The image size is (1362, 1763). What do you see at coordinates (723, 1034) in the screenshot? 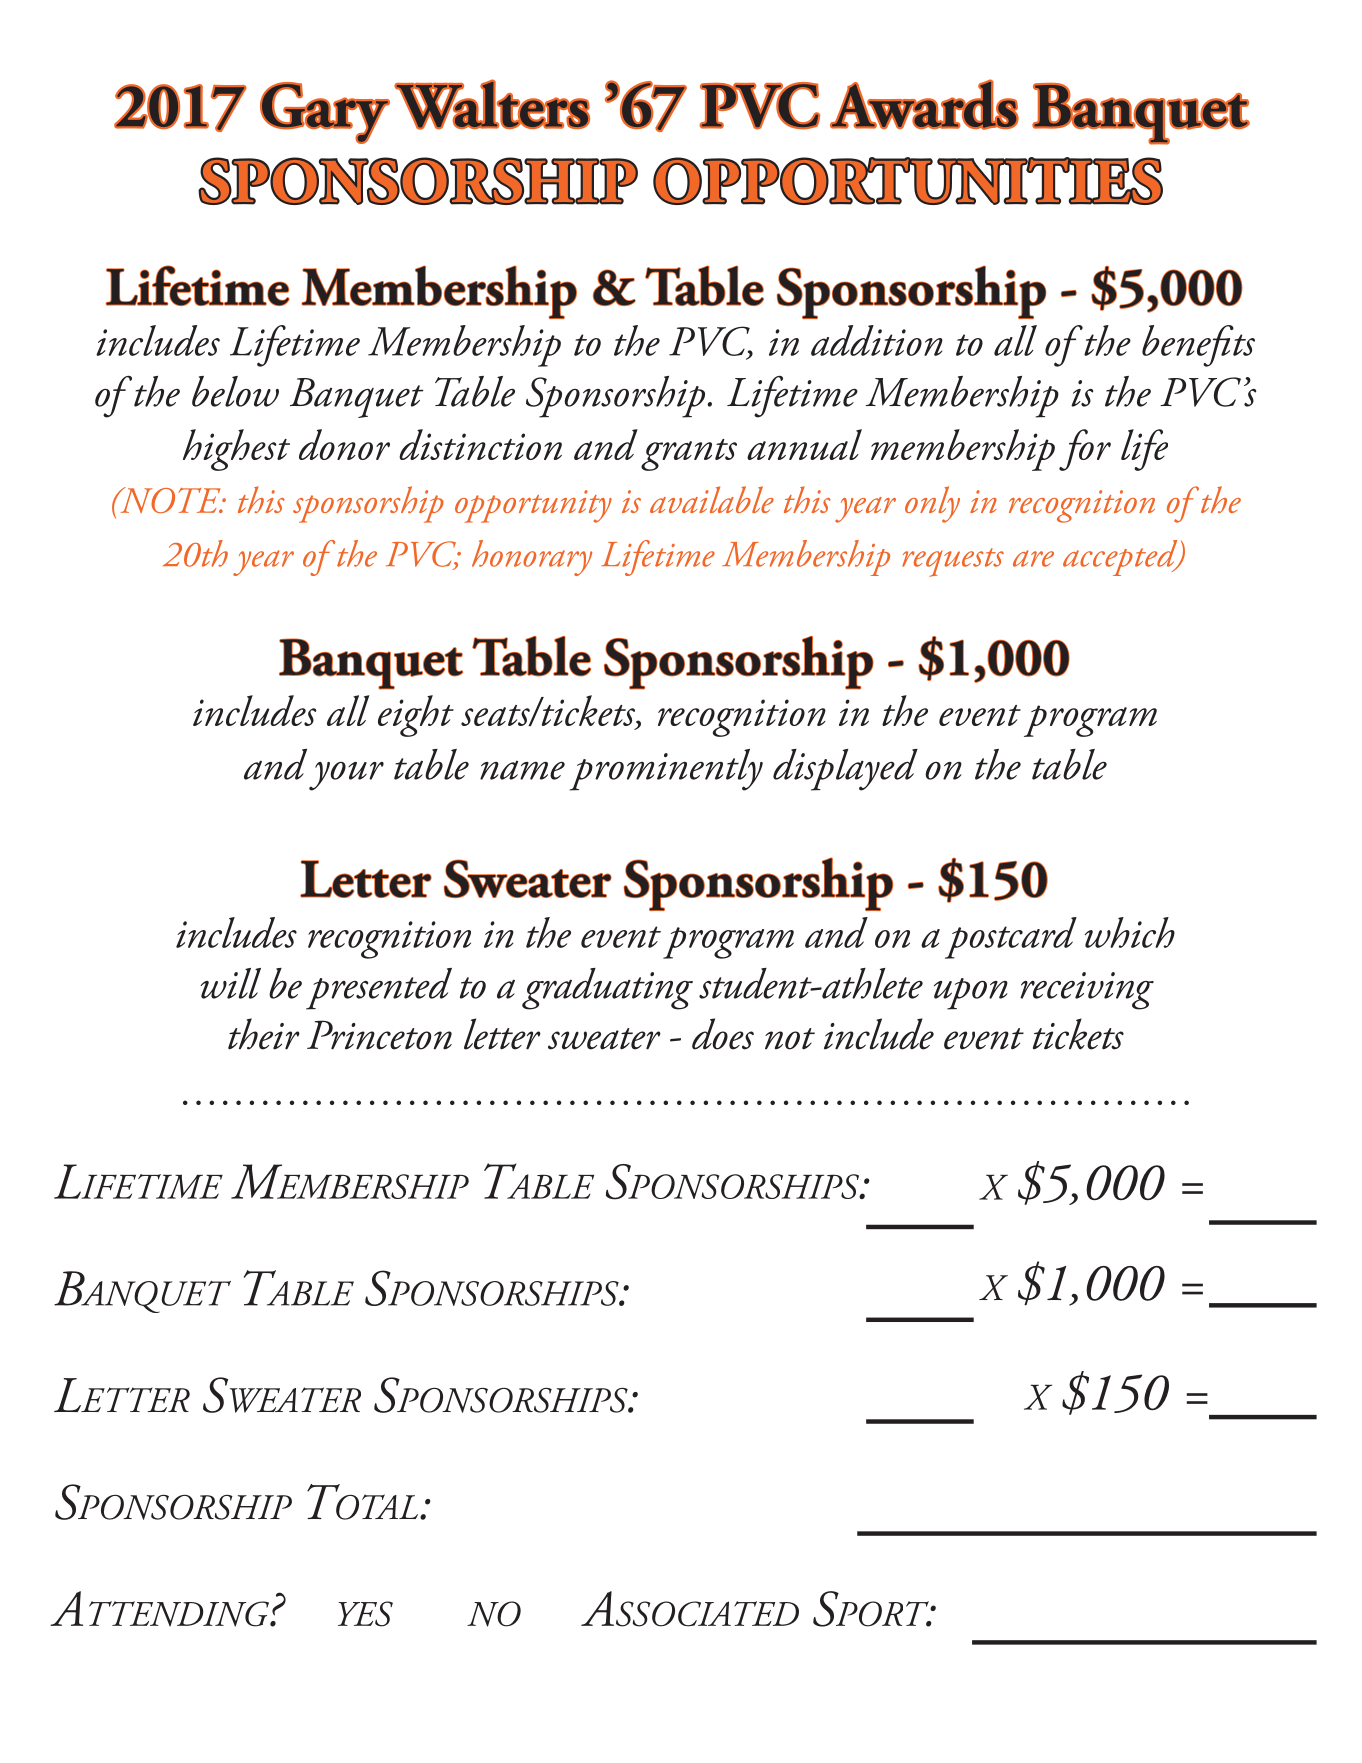
I see `does` at bounding box center [723, 1034].
